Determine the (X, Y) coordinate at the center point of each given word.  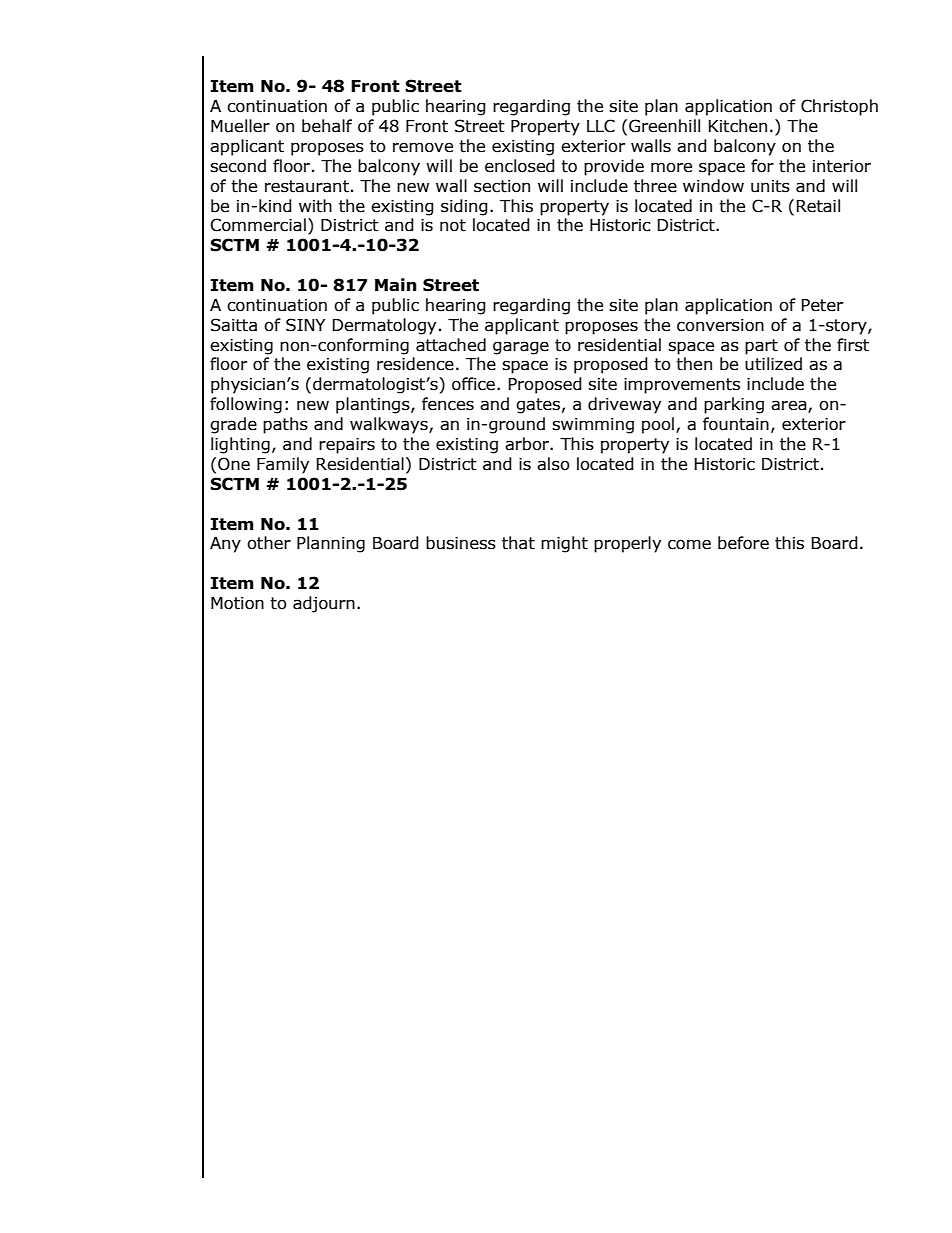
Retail (818, 206)
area (790, 406)
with (315, 206)
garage (521, 348)
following (246, 405)
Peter (822, 305)
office (473, 384)
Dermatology (384, 326)
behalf (327, 126)
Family (283, 465)
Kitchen (738, 126)
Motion (237, 603)
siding (464, 207)
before (743, 543)
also (553, 464)
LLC (601, 126)
